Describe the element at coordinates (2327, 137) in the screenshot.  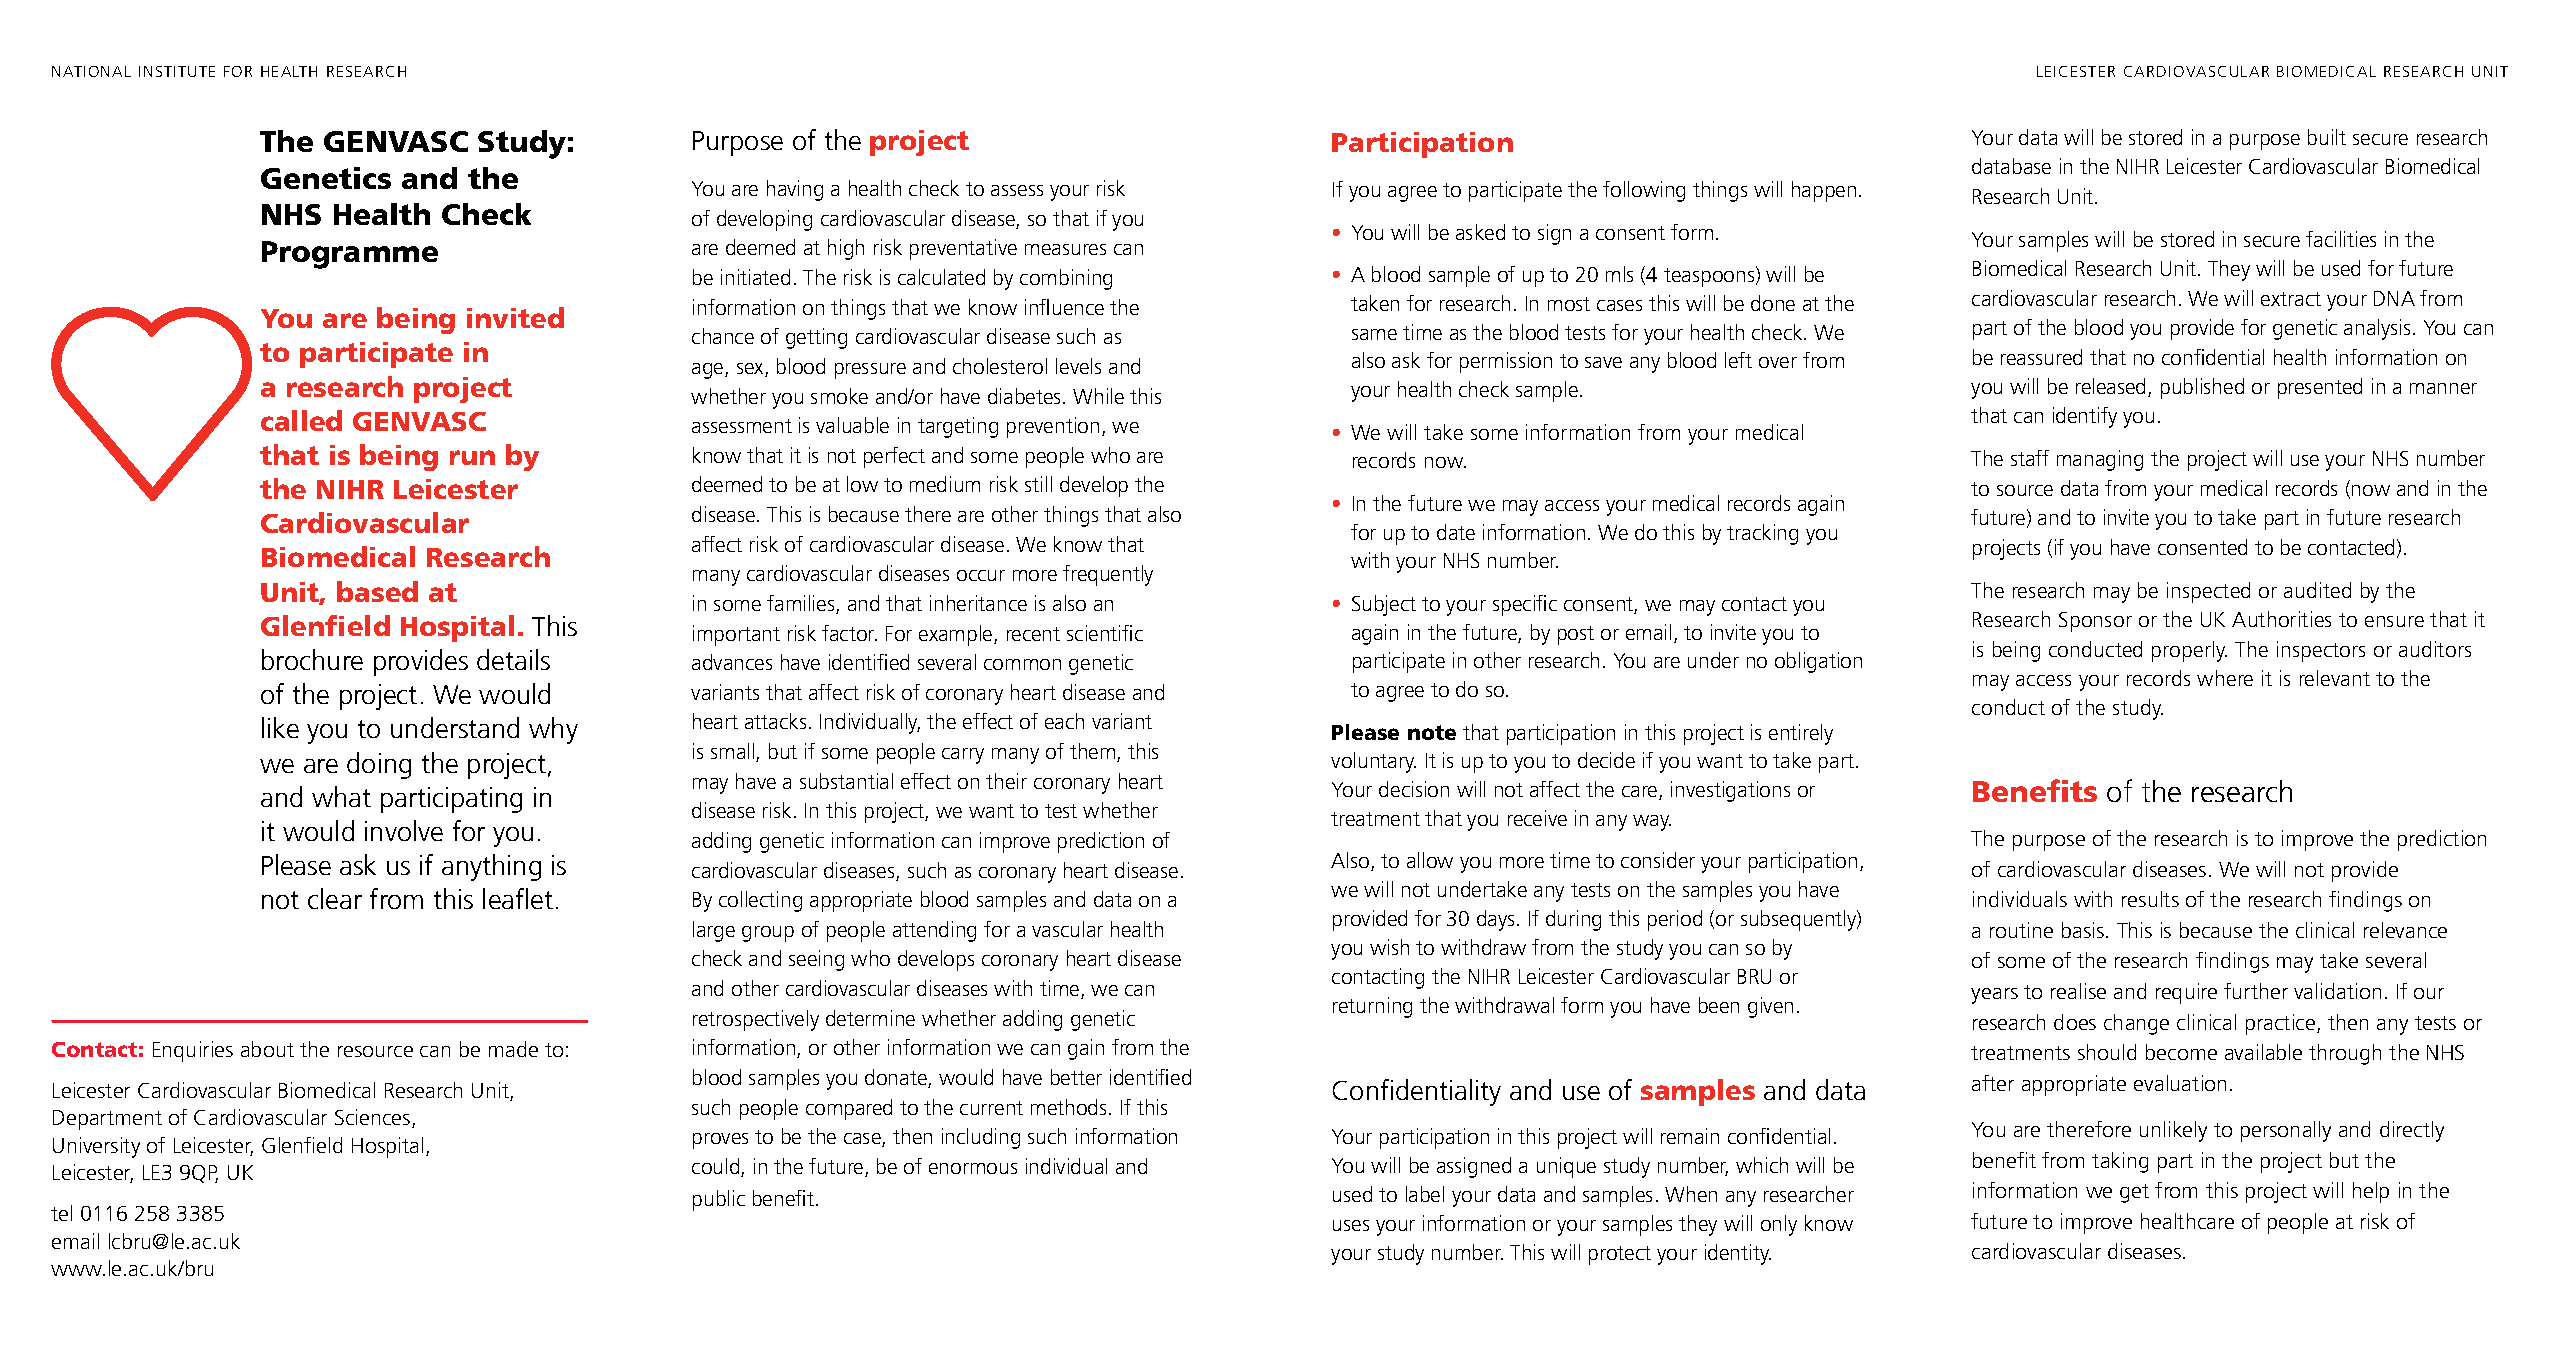
I see `built` at that location.
